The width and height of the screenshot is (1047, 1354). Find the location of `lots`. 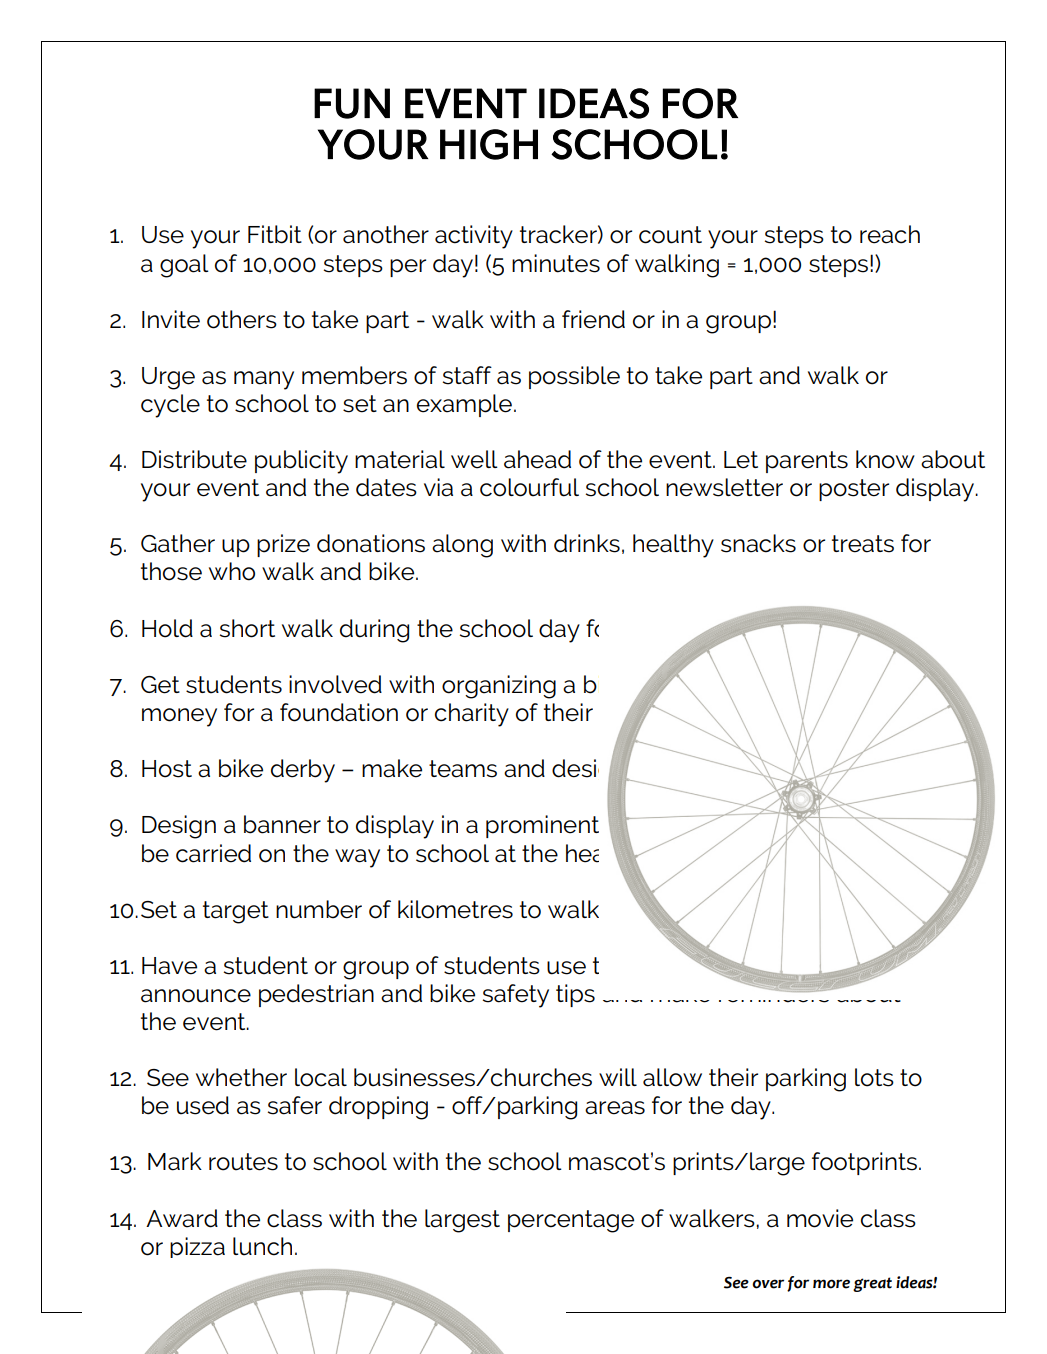

lots is located at coordinates (874, 1077).
